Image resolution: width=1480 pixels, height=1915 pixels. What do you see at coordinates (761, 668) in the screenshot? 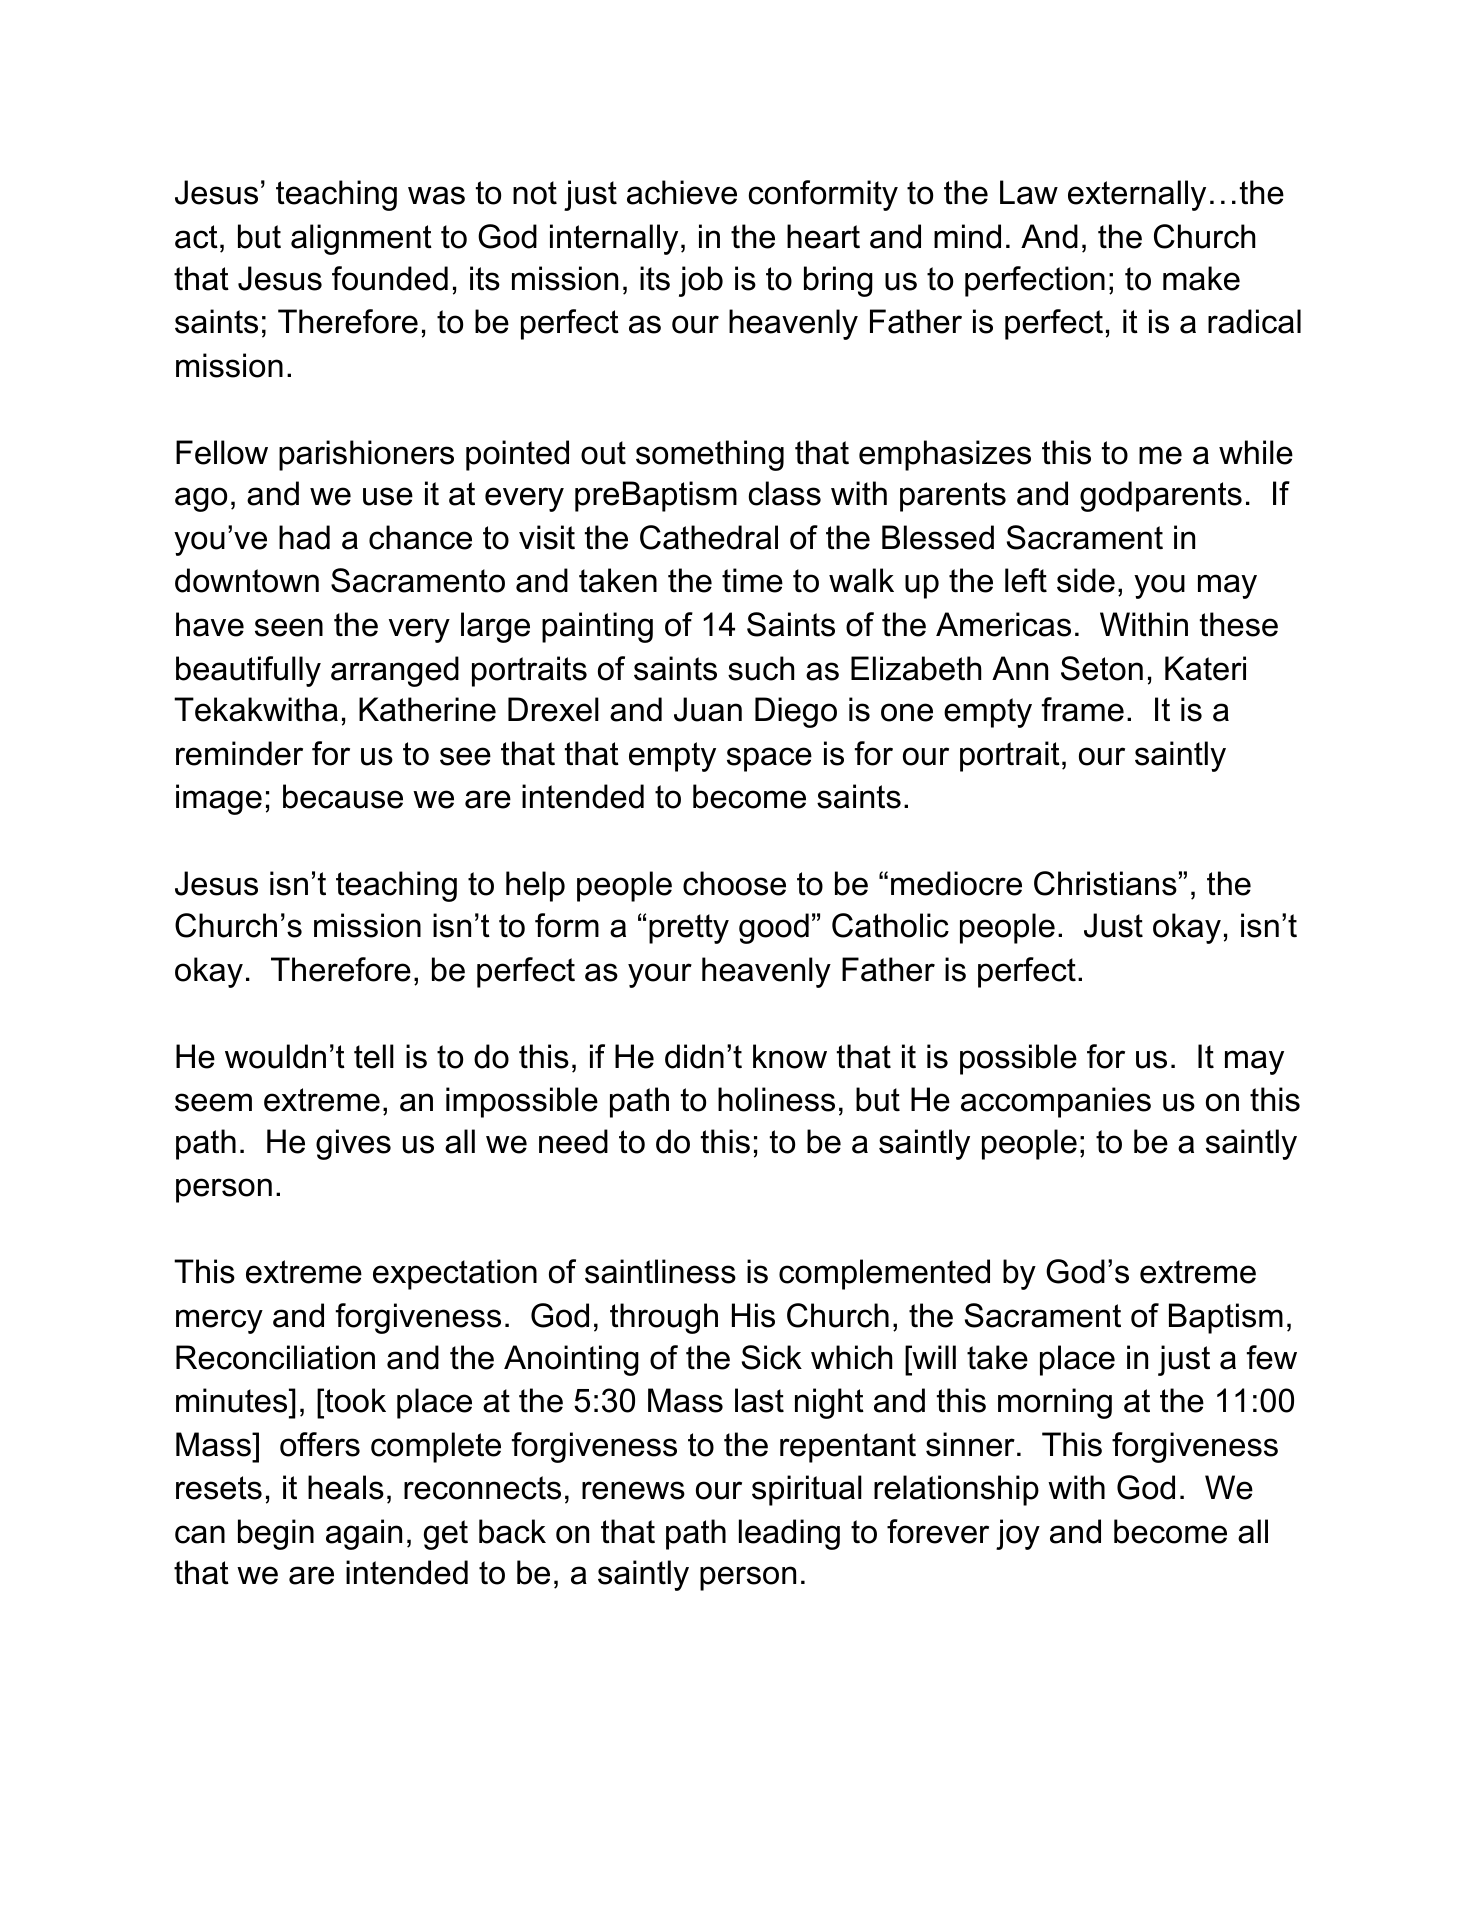
I see `such` at bounding box center [761, 668].
